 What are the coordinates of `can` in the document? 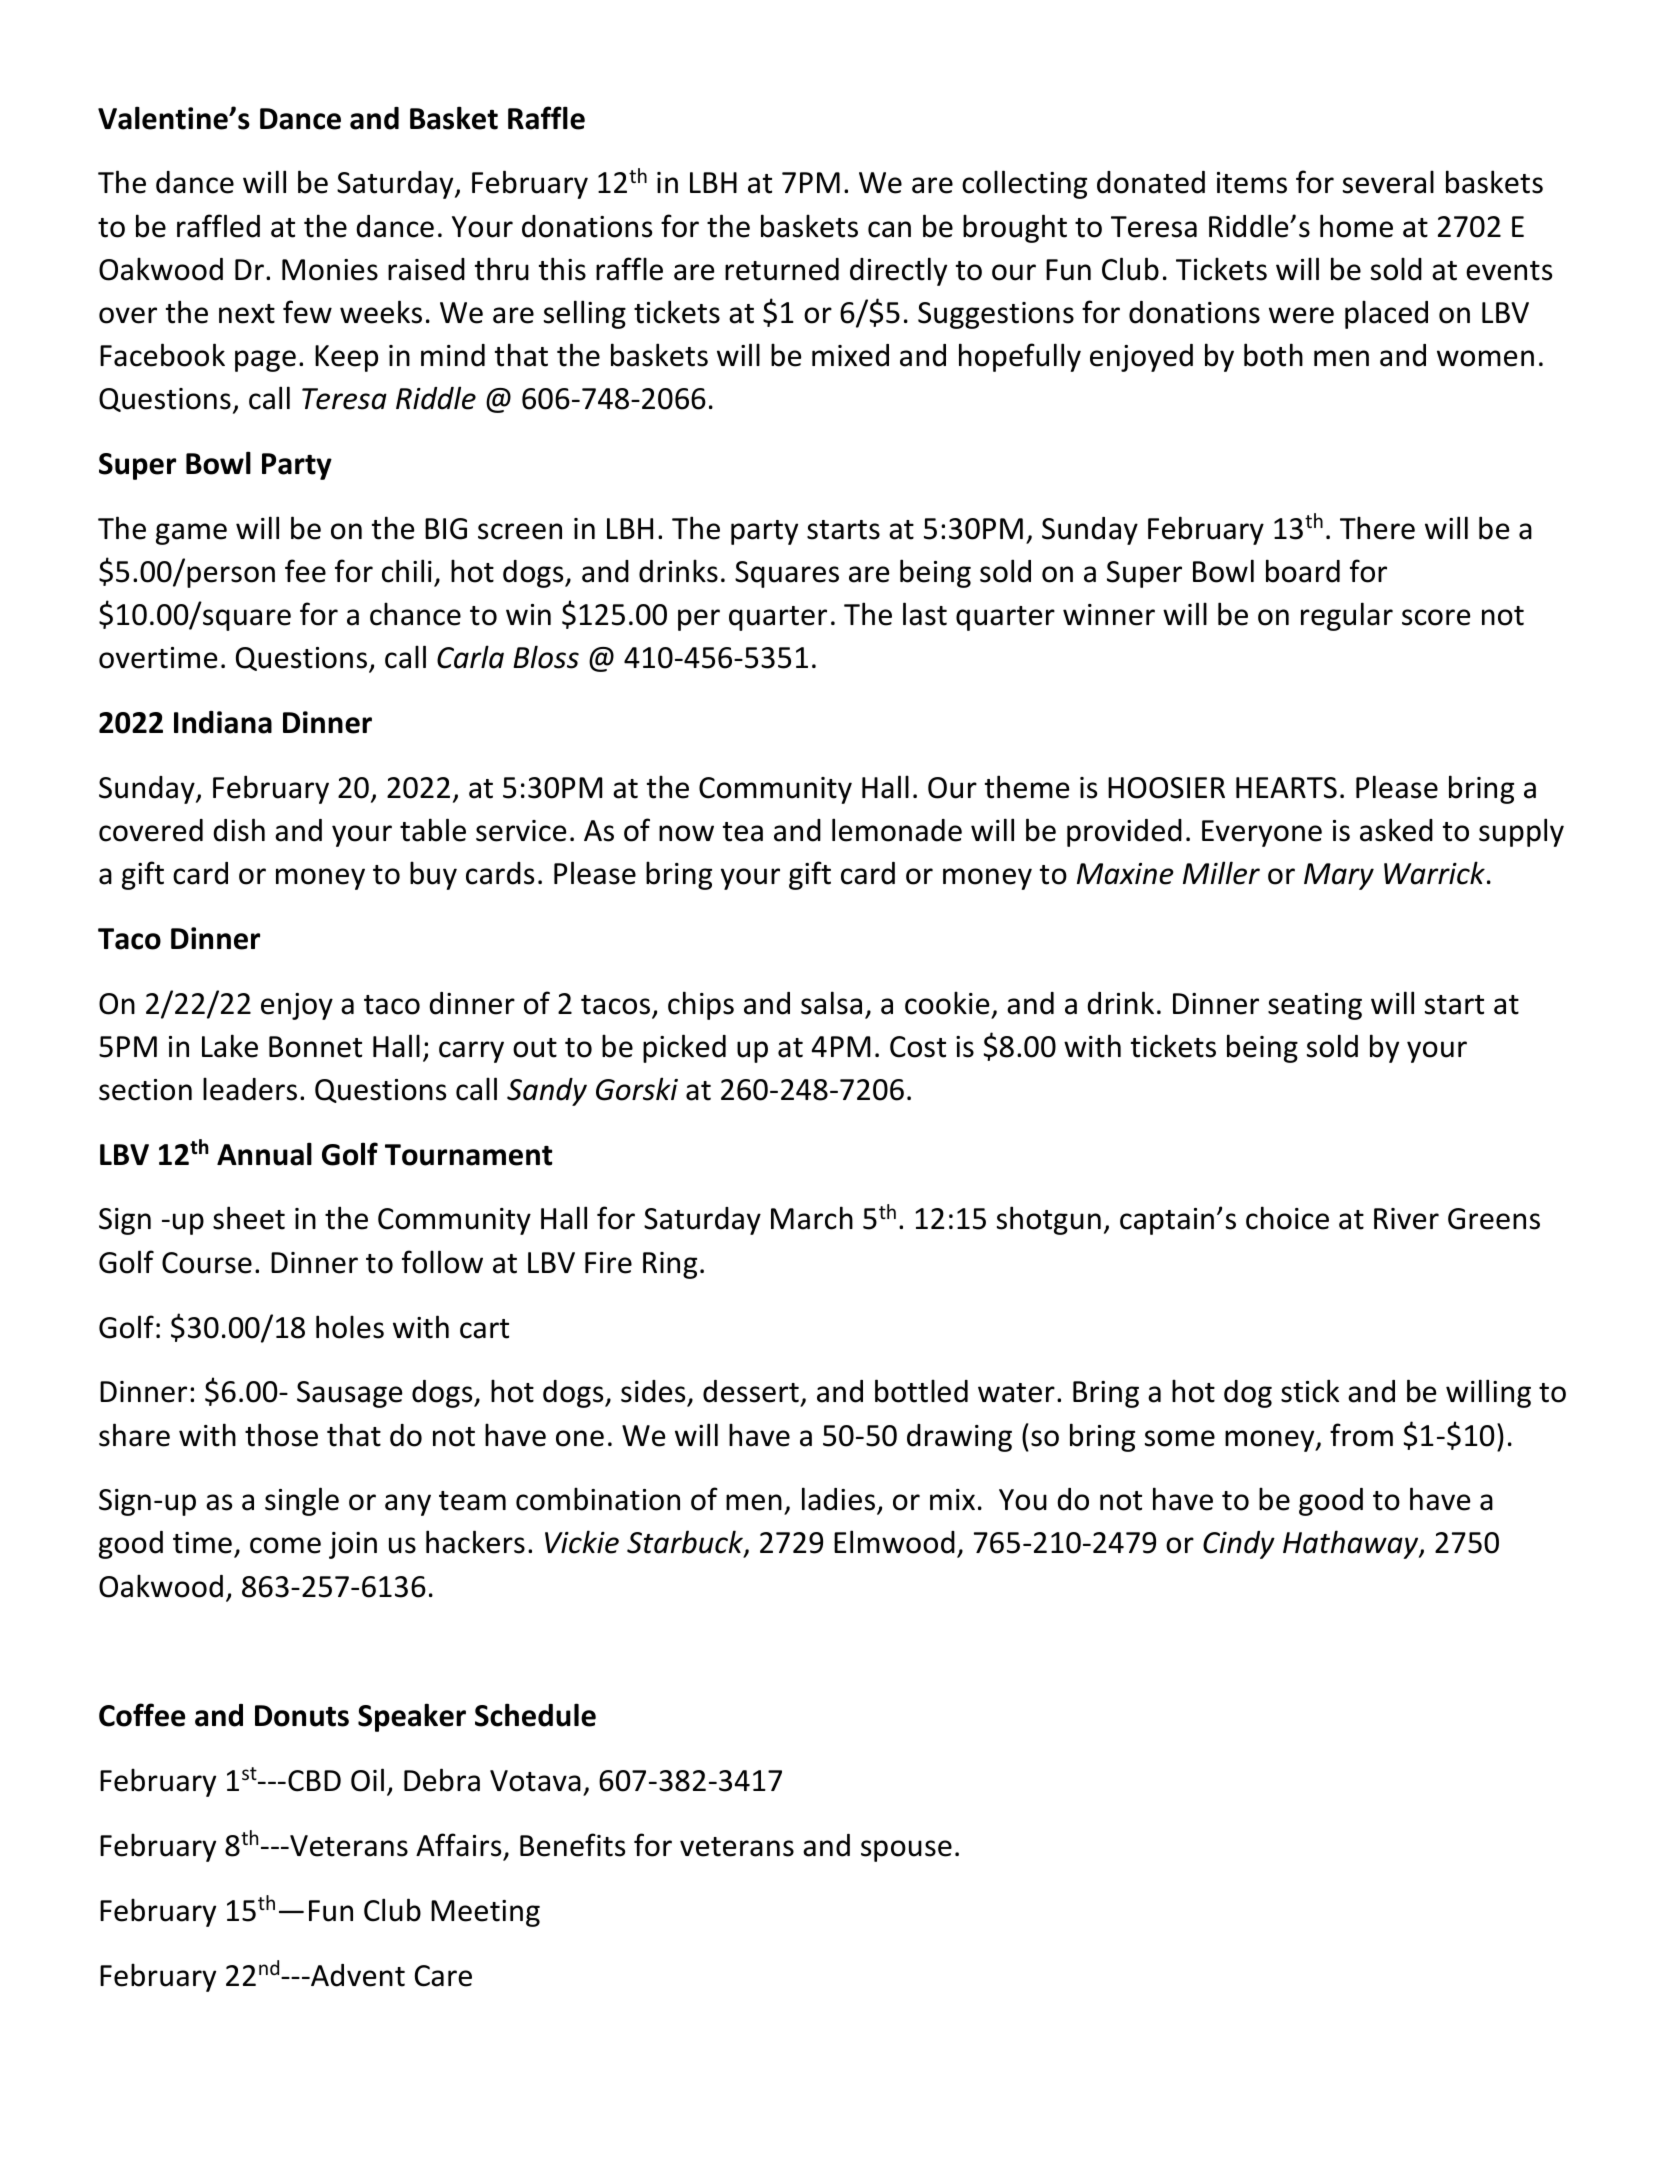 It's located at (889, 229).
